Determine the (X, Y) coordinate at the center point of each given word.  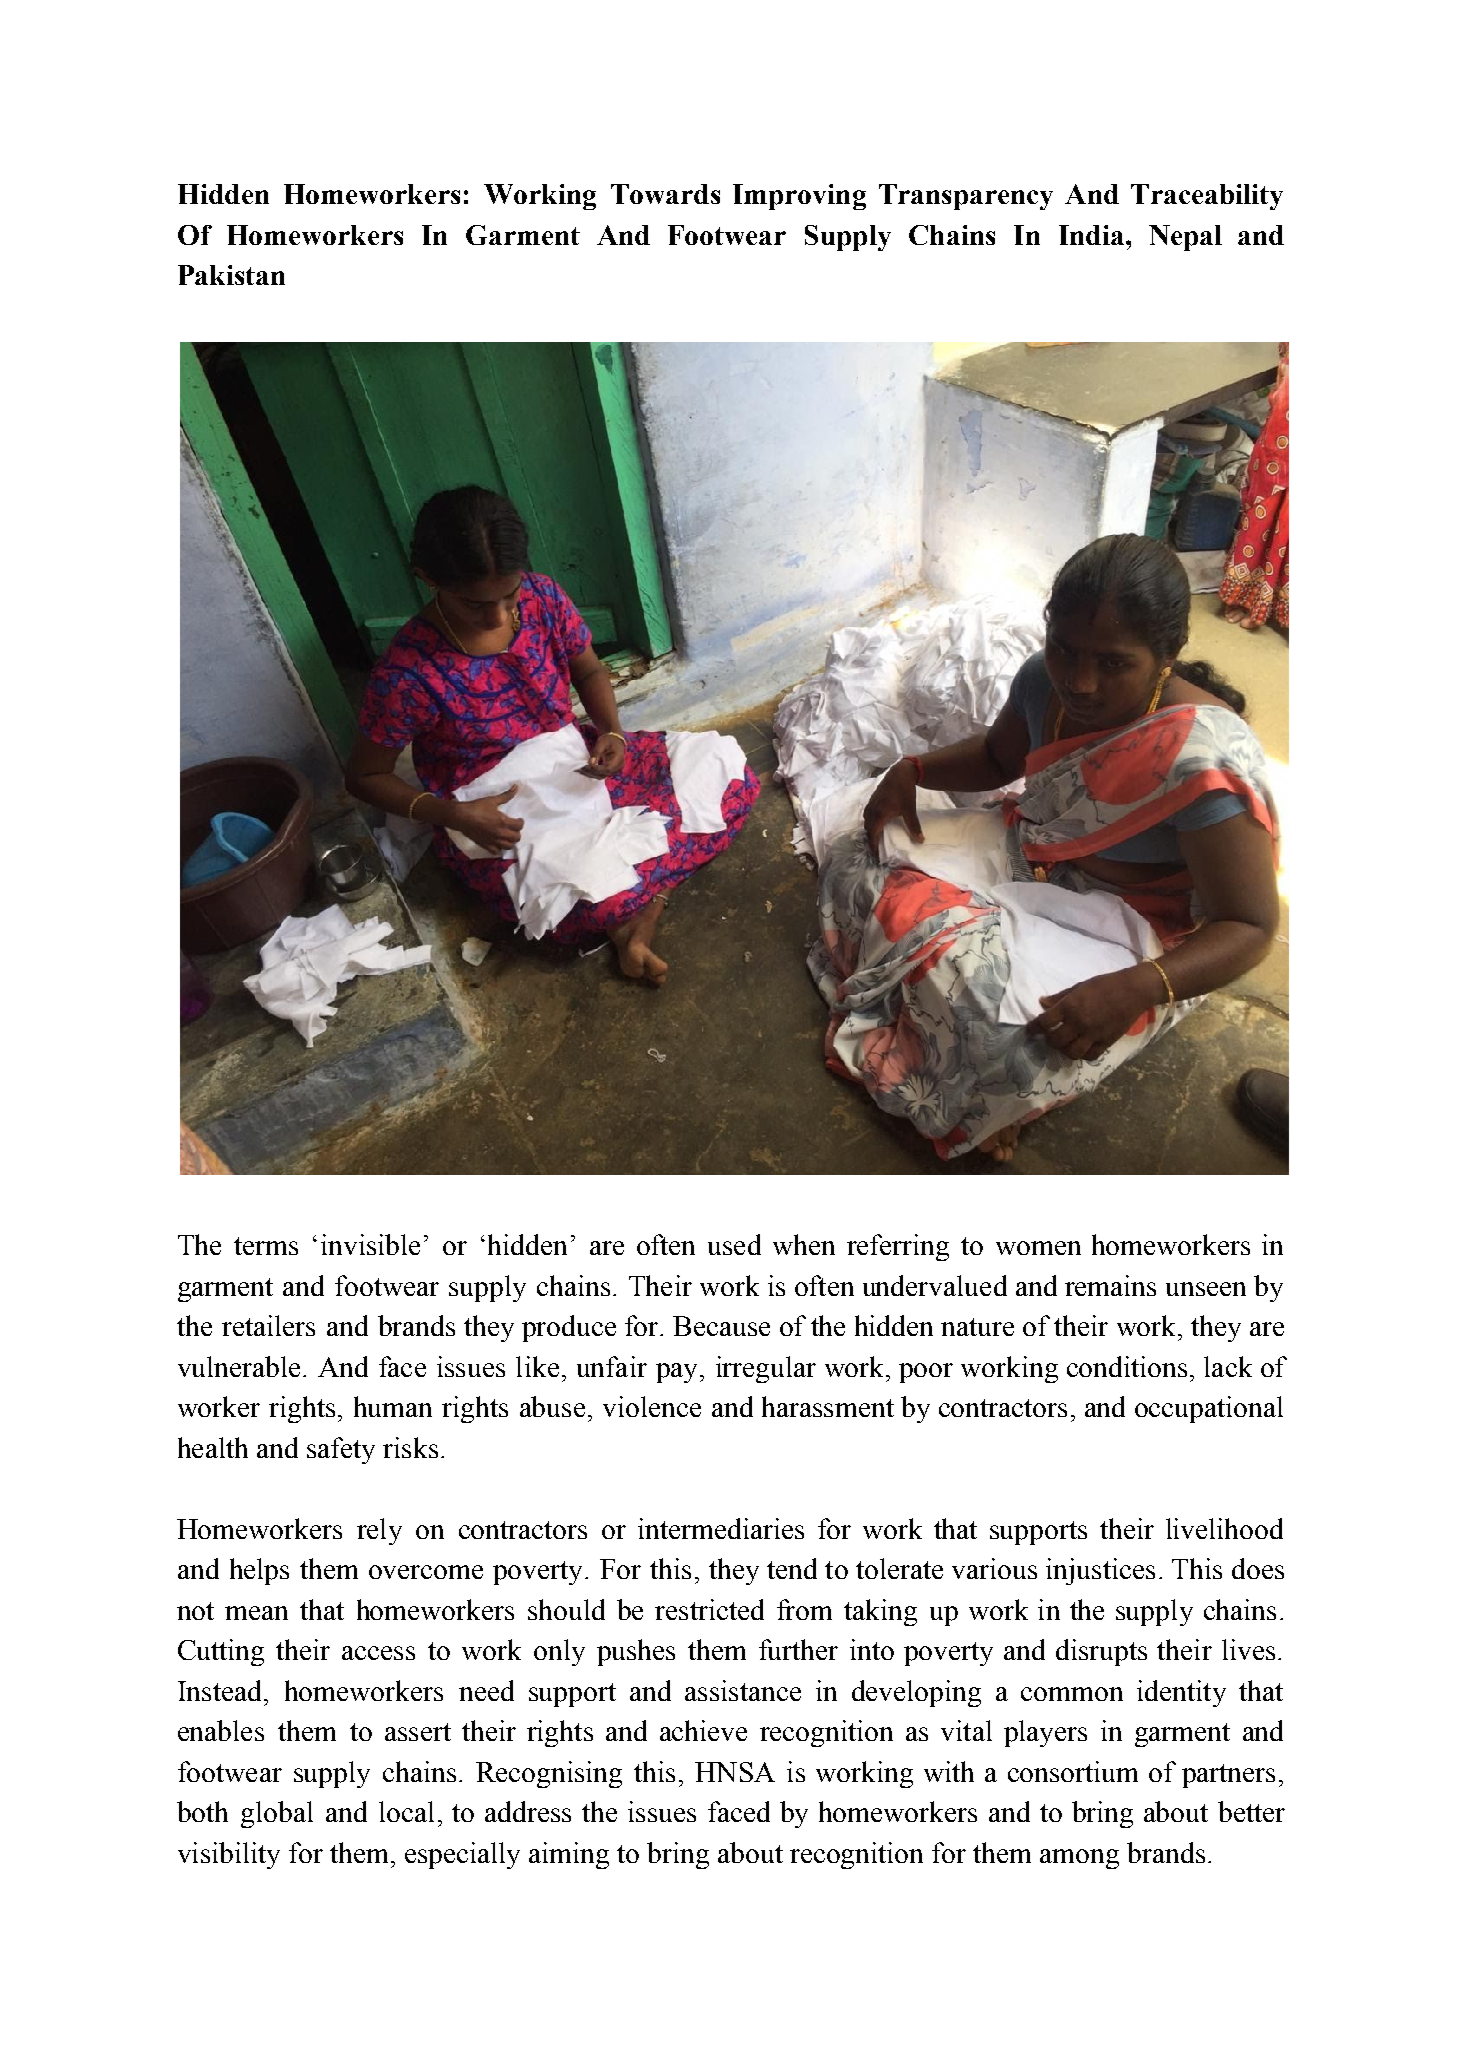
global (277, 1814)
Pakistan (231, 275)
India (1093, 235)
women (1038, 1248)
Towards (665, 194)
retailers (268, 1325)
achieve (703, 1730)
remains (1110, 1285)
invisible (370, 1244)
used (734, 1244)
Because (721, 1326)
